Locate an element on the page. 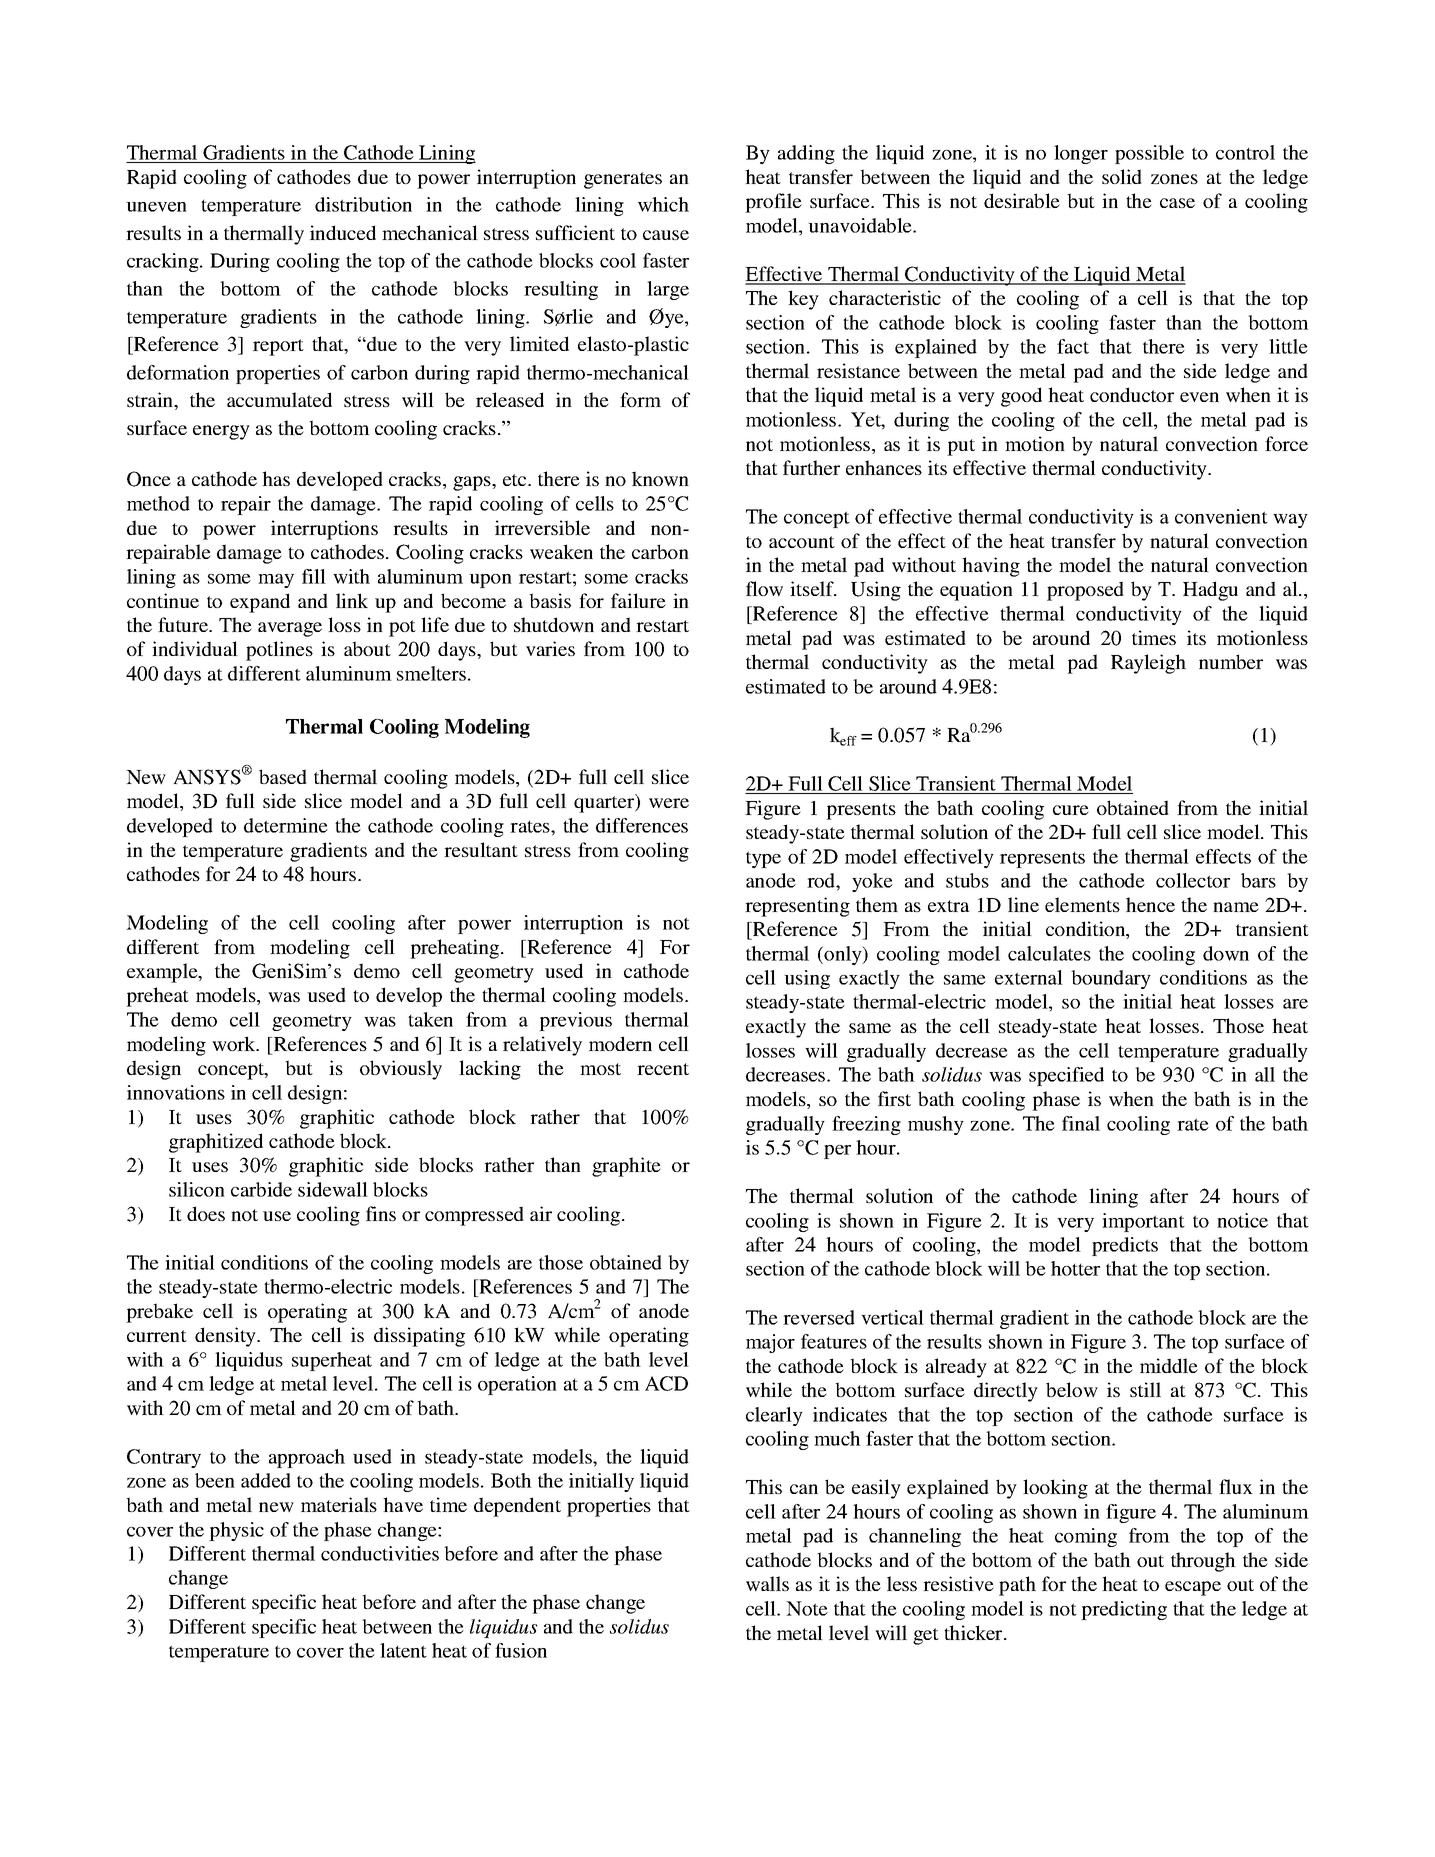 This page has height=1857, width=1435. carbide is located at coordinates (261, 1189).
